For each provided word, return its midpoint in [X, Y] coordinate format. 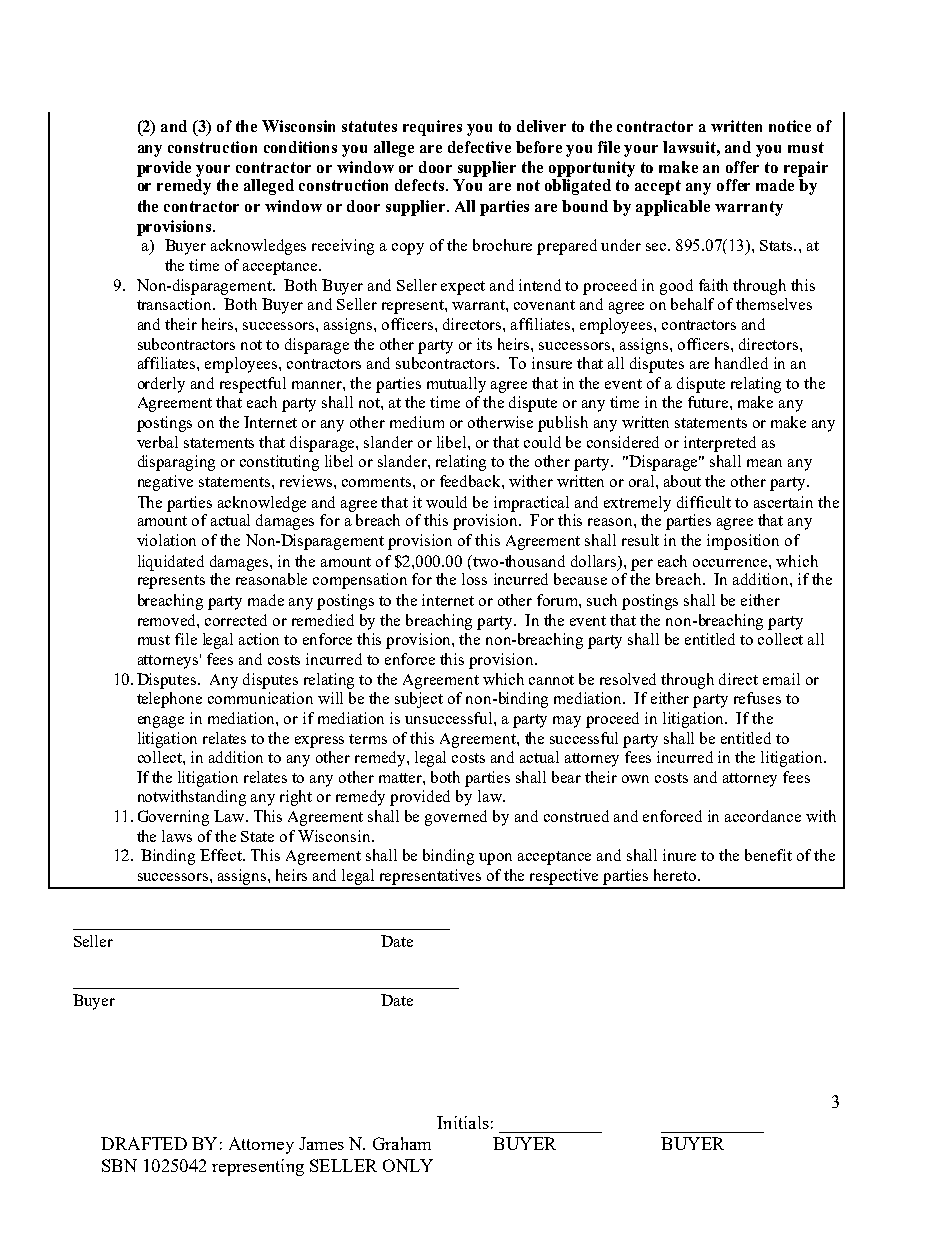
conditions [300, 147]
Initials [463, 1122]
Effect [222, 855]
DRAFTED [144, 1143]
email [781, 679]
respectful [253, 385]
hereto [675, 875]
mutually [456, 385]
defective [479, 147]
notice [790, 126]
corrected [236, 620]
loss [474, 579]
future [709, 402]
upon [495, 859]
